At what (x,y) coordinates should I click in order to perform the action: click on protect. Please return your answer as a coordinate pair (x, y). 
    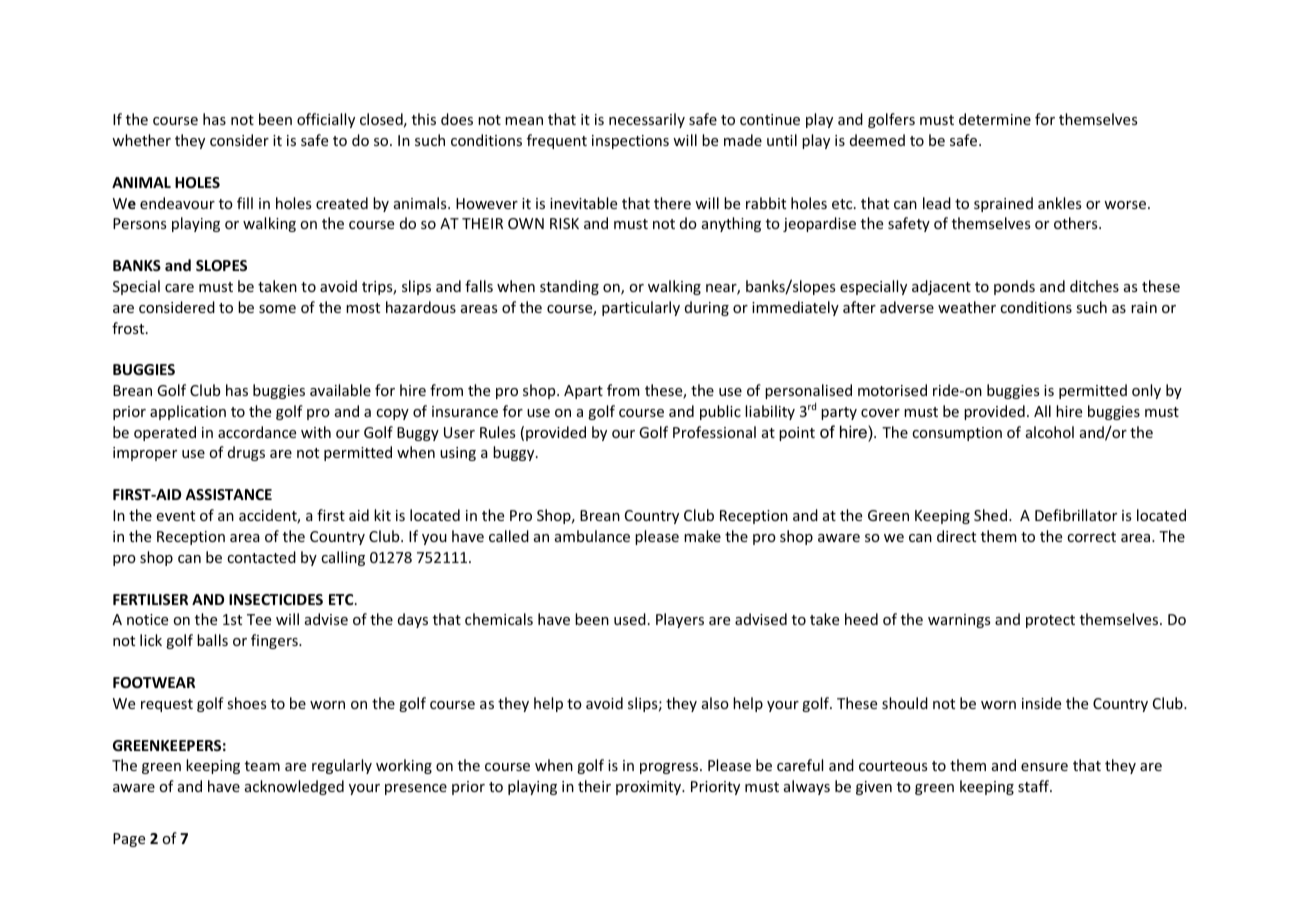
    Looking at the image, I should click on (1050, 621).
